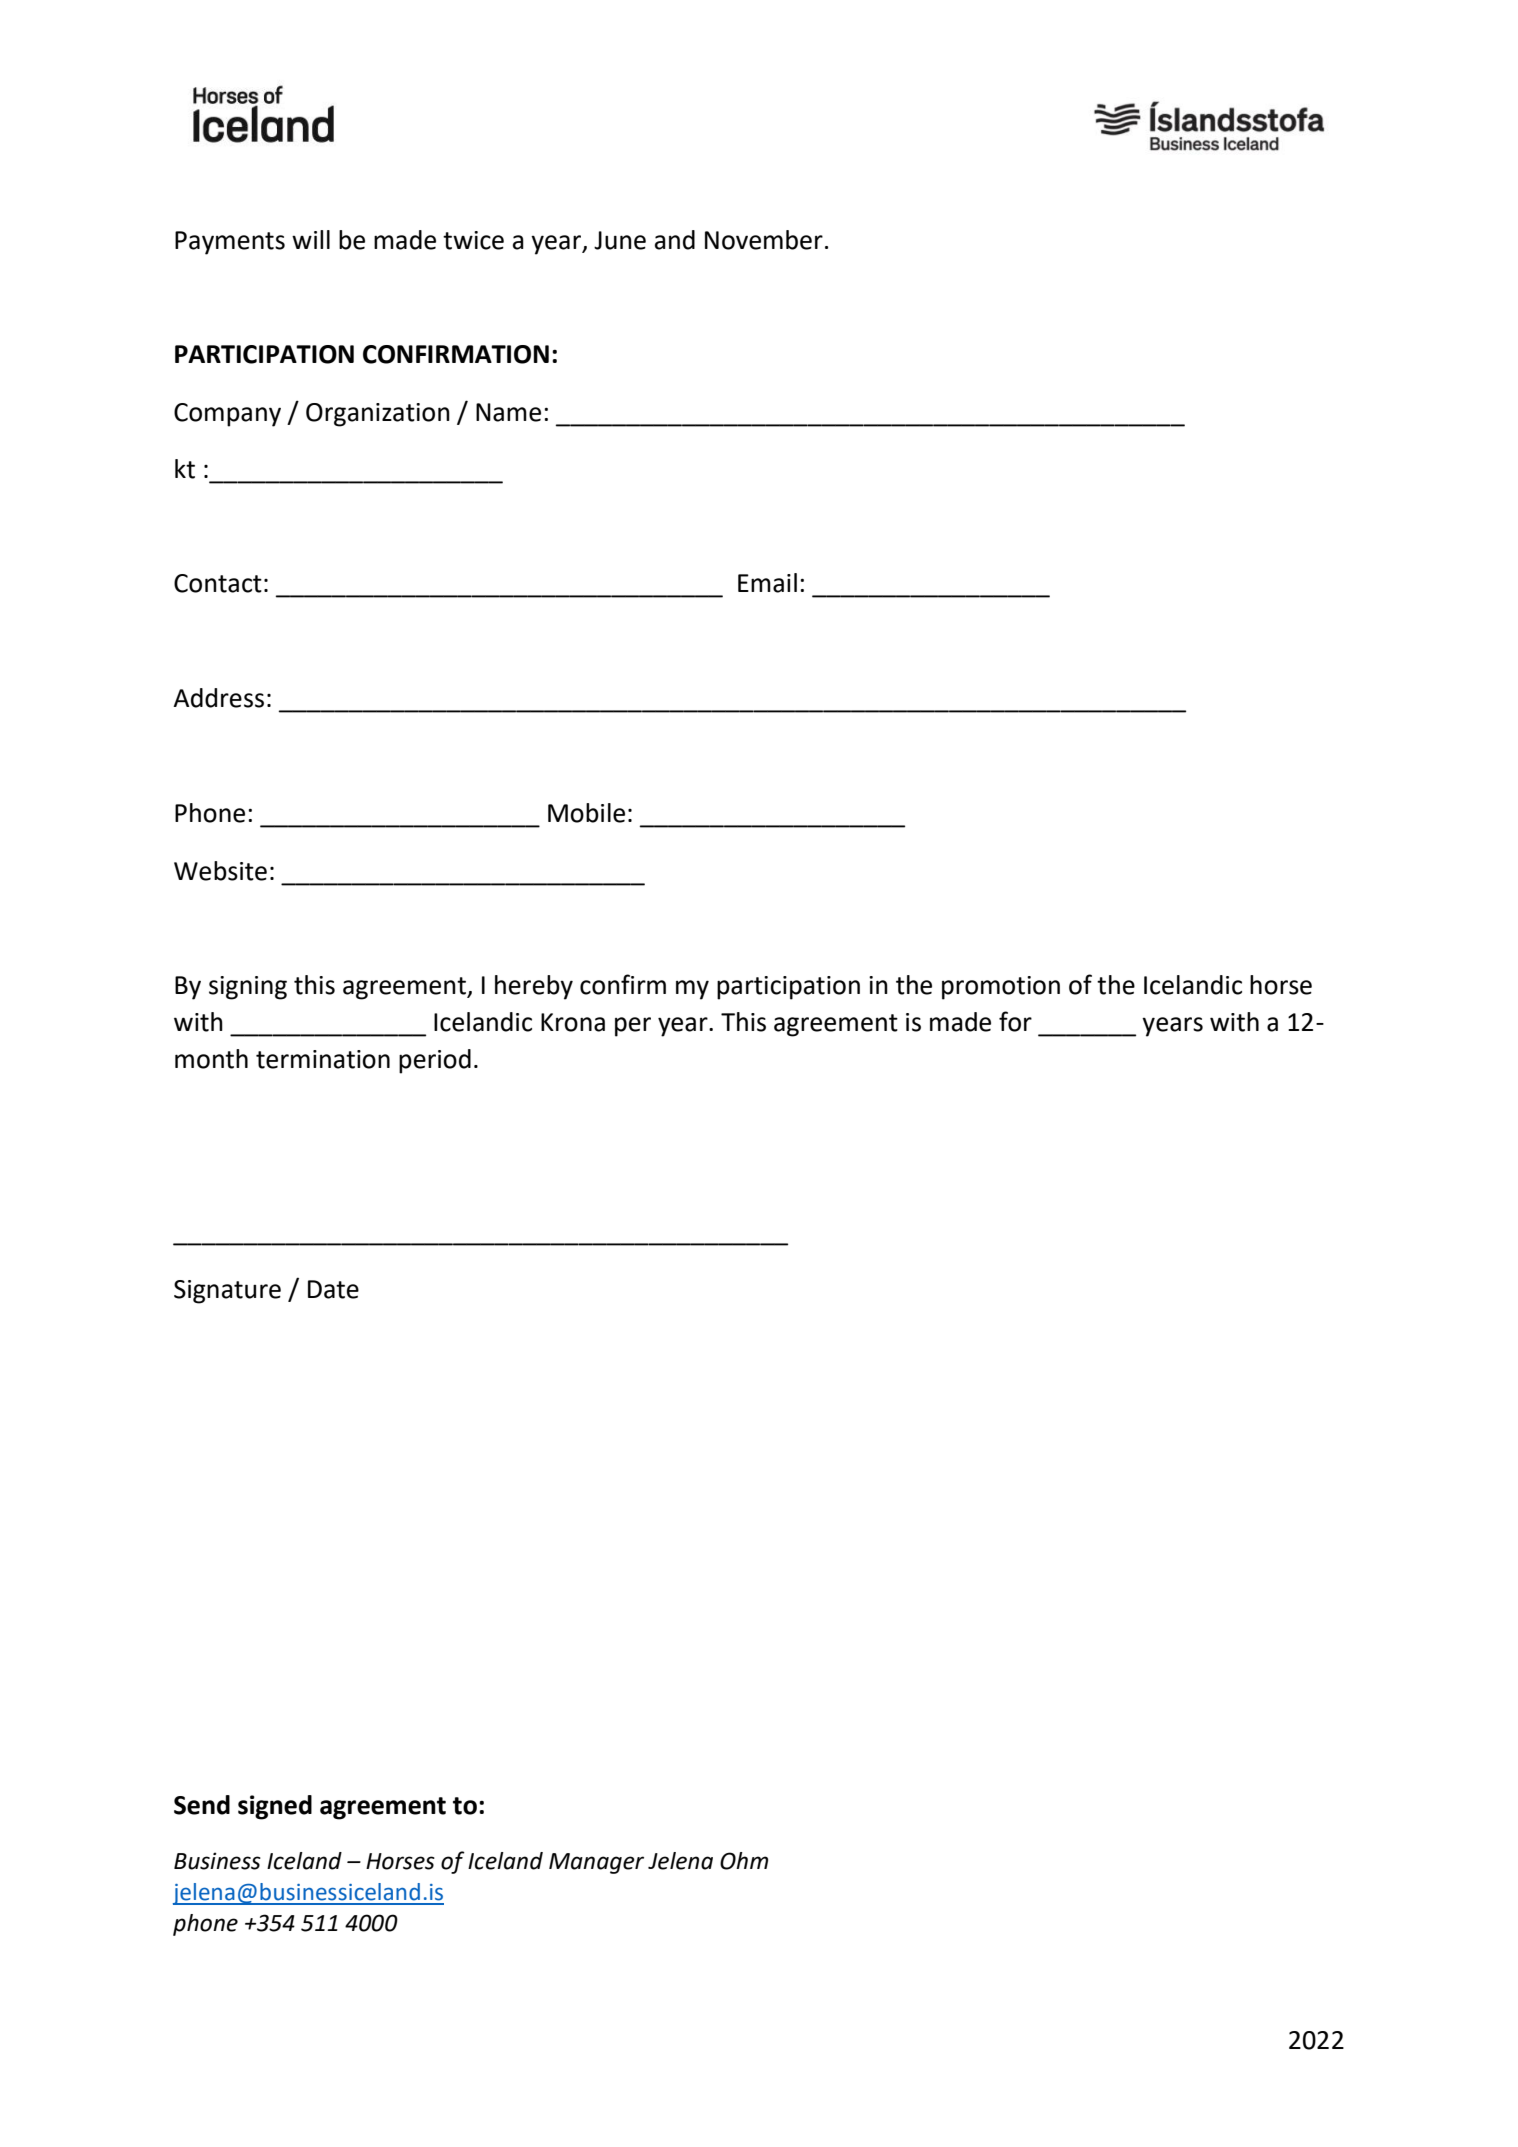 The height and width of the page is (2147, 1518). Describe the element at coordinates (764, 240) in the page. I see `November` at that location.
